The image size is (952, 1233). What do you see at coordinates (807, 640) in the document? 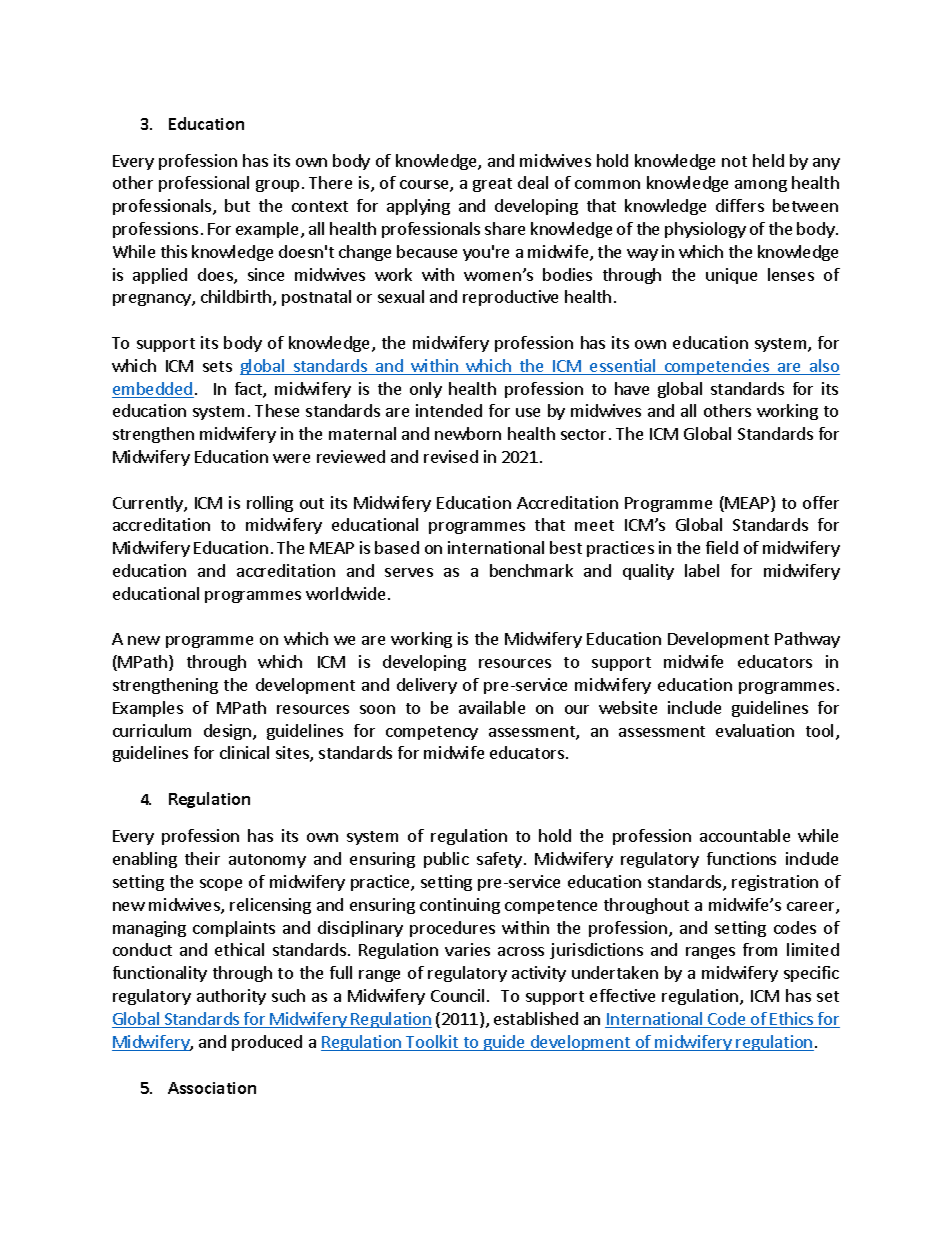
I see `Pathway` at bounding box center [807, 640].
